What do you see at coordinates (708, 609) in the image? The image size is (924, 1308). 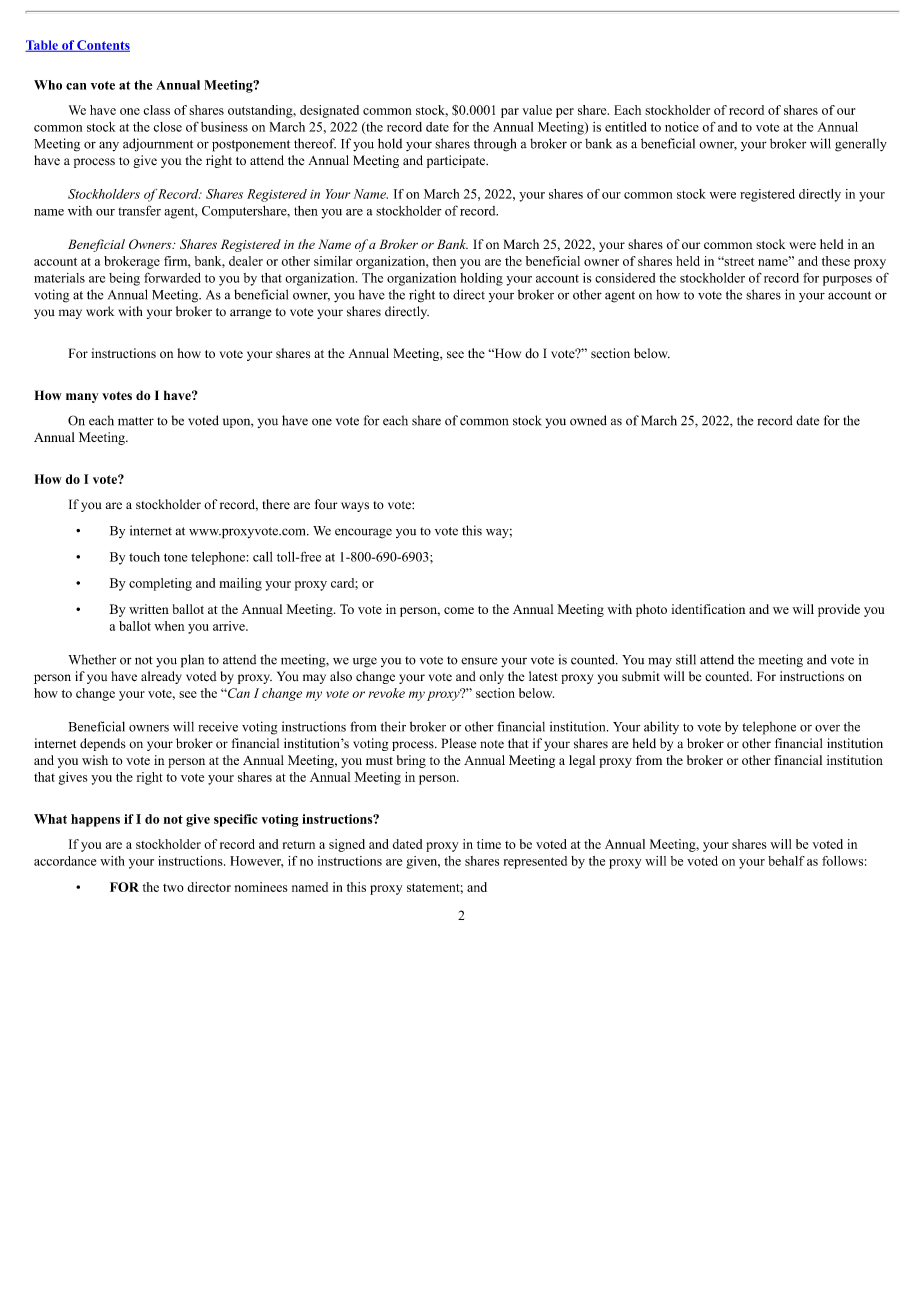 I see `identification` at bounding box center [708, 609].
